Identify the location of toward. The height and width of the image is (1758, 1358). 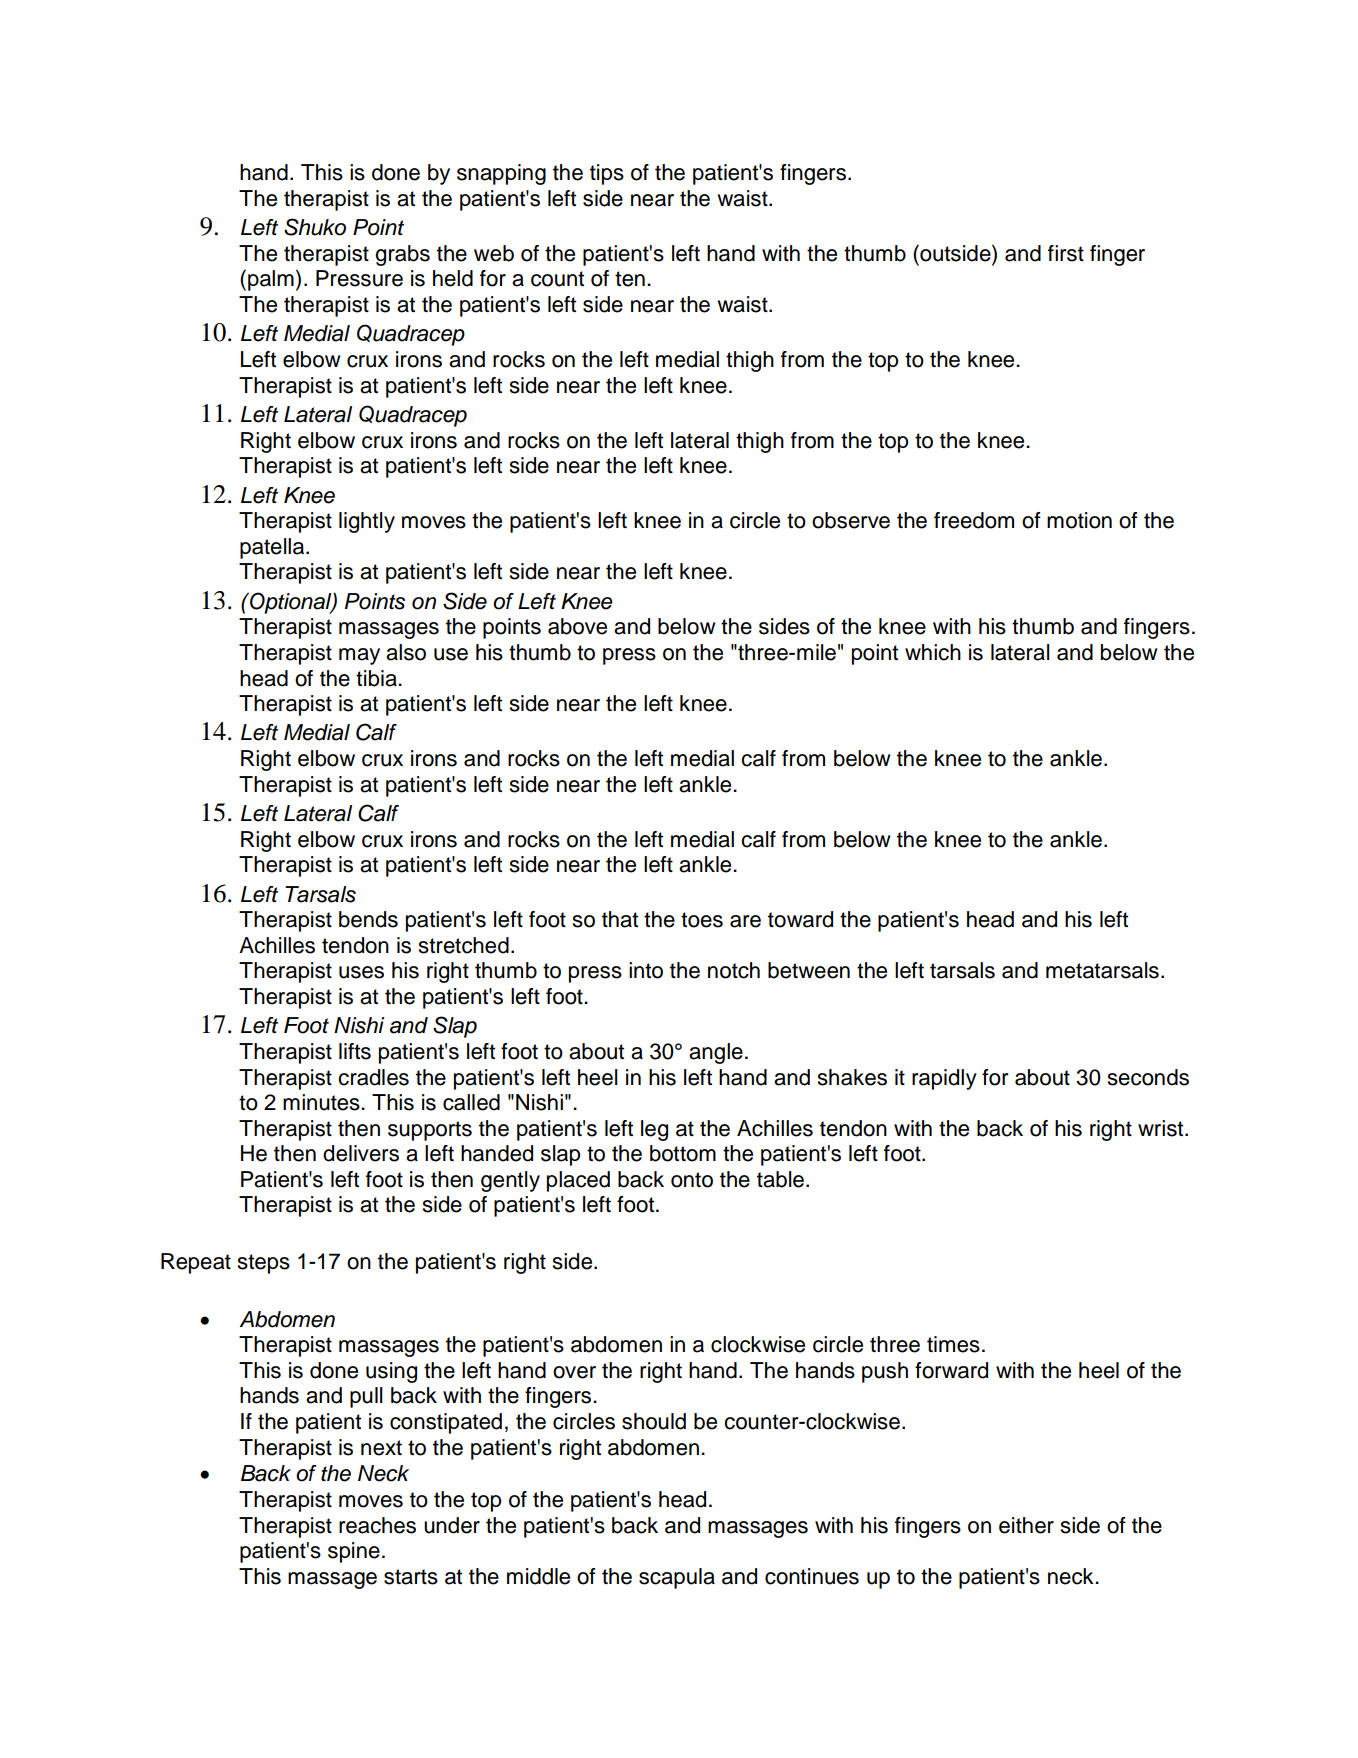
(800, 919).
